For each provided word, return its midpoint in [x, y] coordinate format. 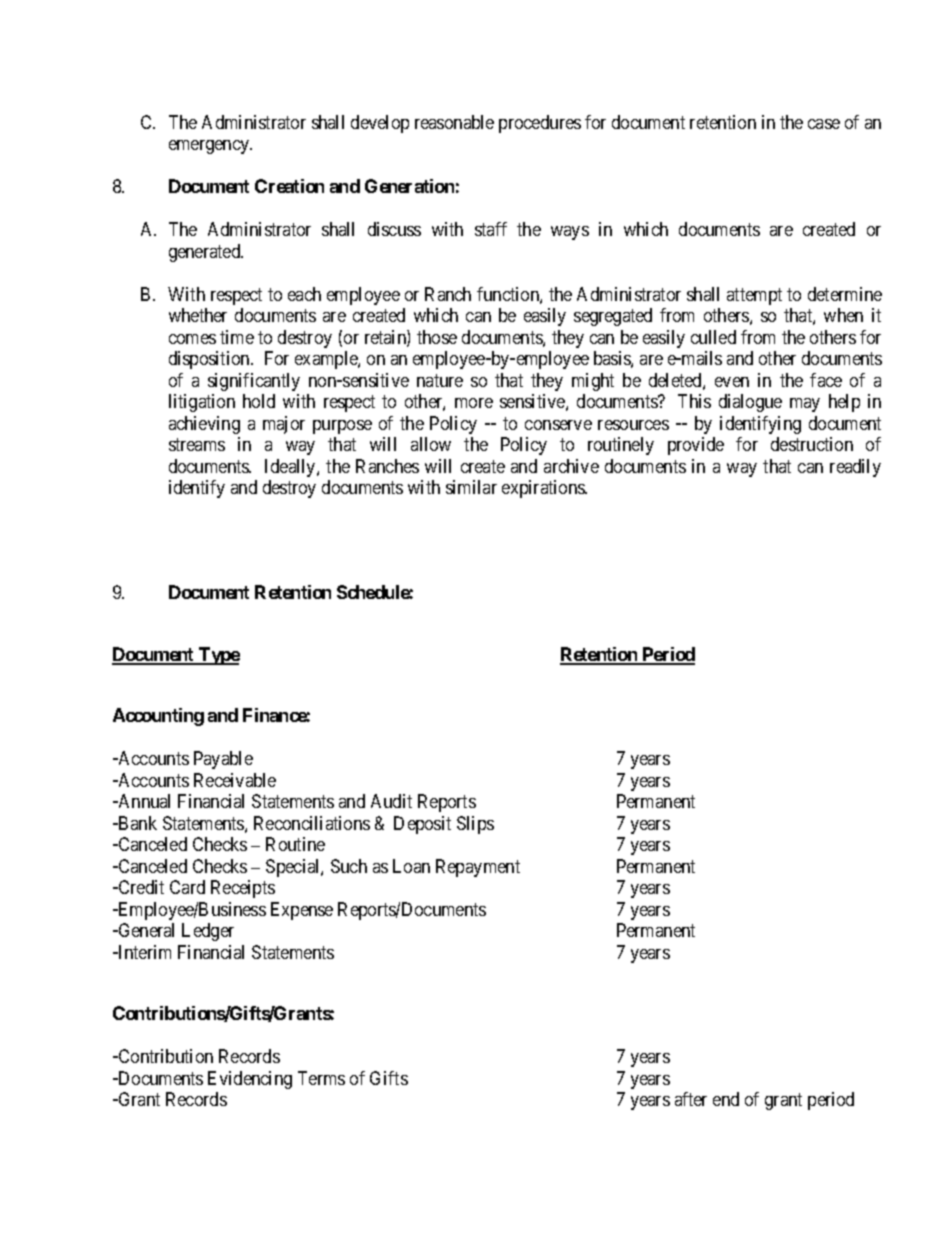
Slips [475, 825]
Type [218, 656]
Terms [321, 1078]
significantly [254, 382]
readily [855, 468]
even [732, 382]
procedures [540, 124]
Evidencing [250, 1080]
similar [471, 487]
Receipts [243, 889]
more [474, 403]
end [726, 1099]
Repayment [478, 868]
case [824, 124]
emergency [210, 147]
